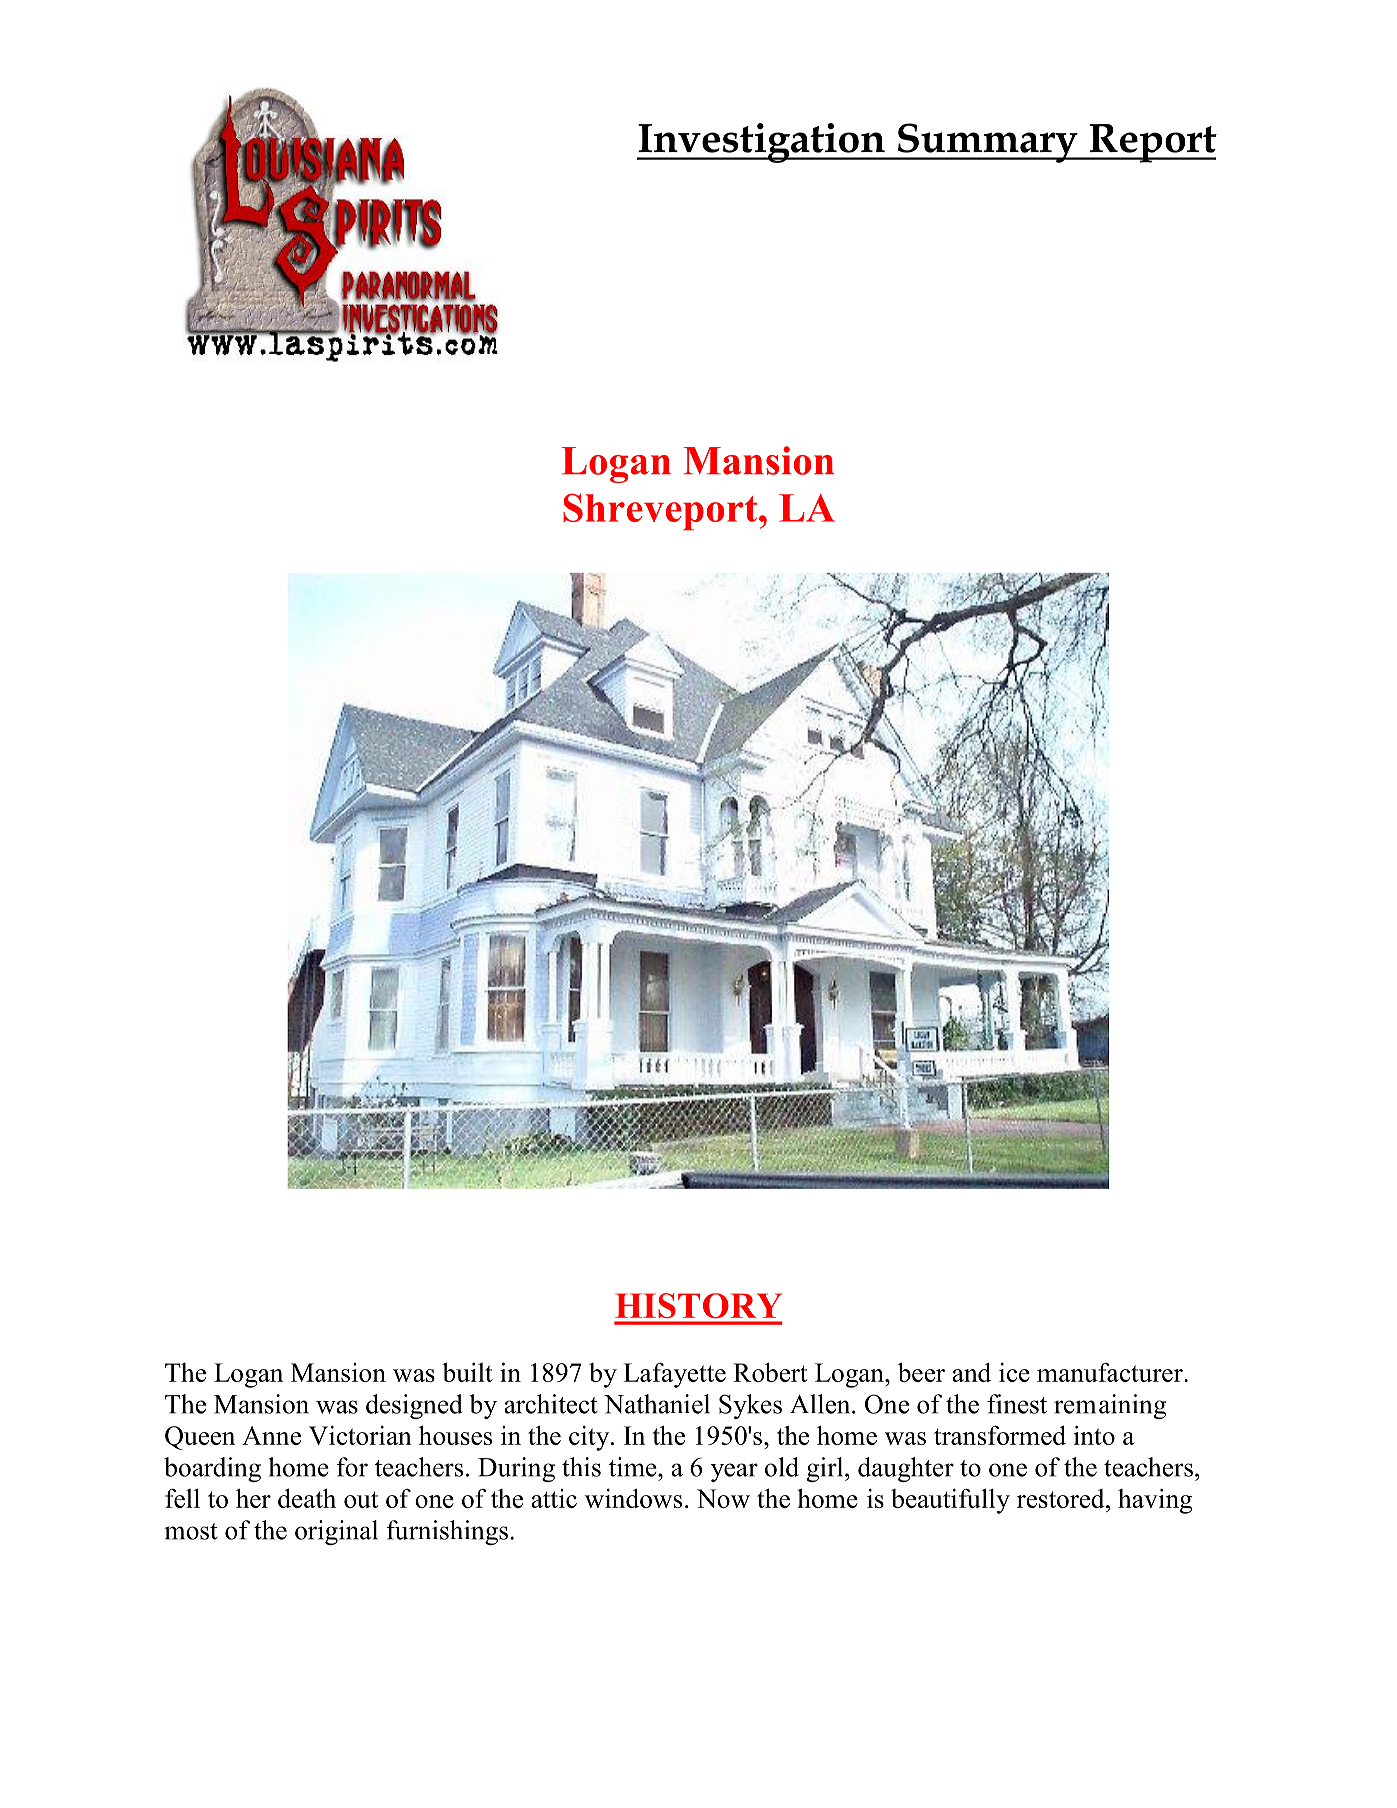 Image resolution: width=1397 pixels, height=1808 pixels. I want to click on Robert, so click(770, 1372).
